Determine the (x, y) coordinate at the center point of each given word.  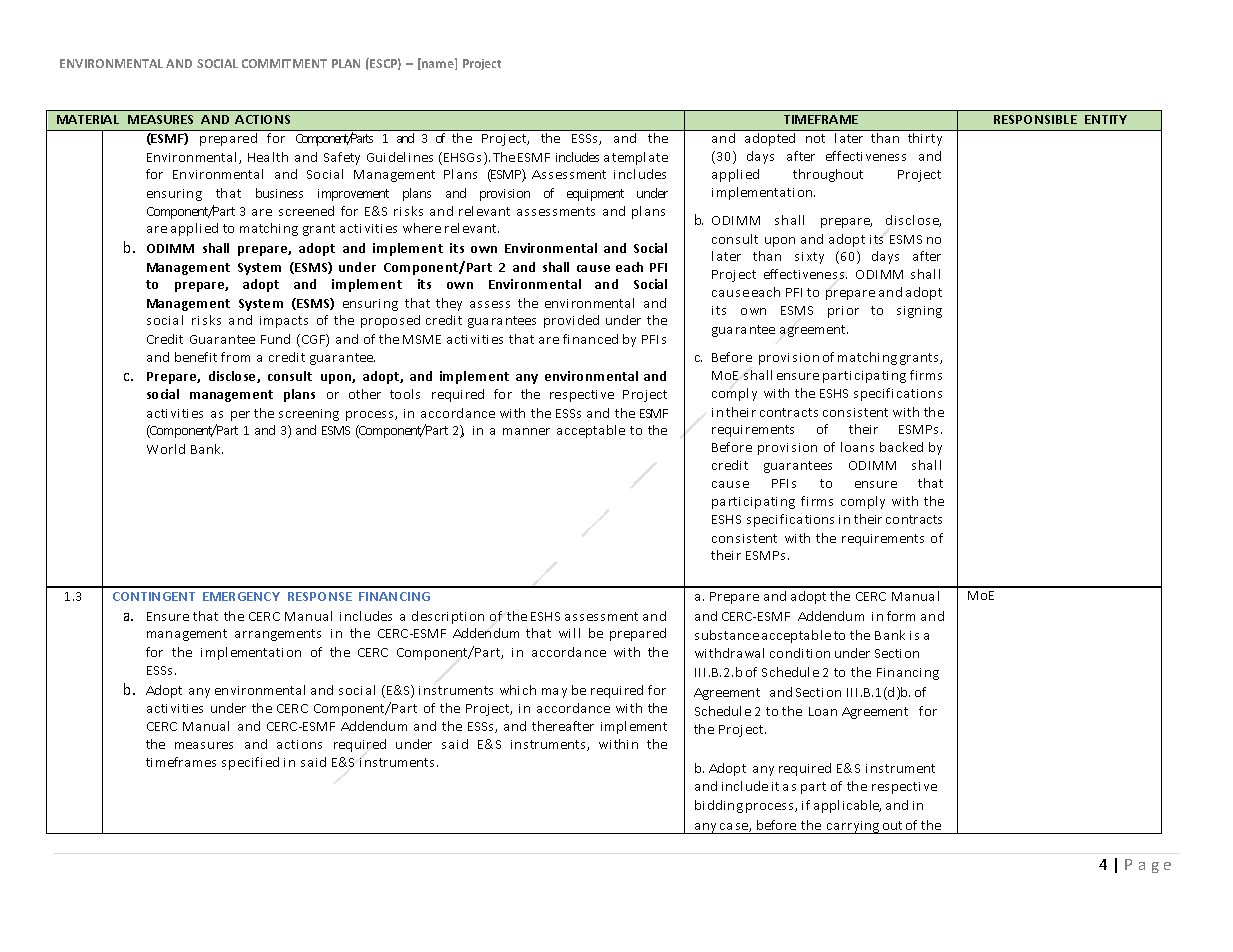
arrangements (278, 635)
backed (901, 447)
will (569, 633)
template (640, 158)
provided (571, 321)
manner (526, 431)
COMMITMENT (284, 63)
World (166, 449)
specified (250, 763)
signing (919, 312)
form (901, 616)
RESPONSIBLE (1035, 119)
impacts (284, 322)
